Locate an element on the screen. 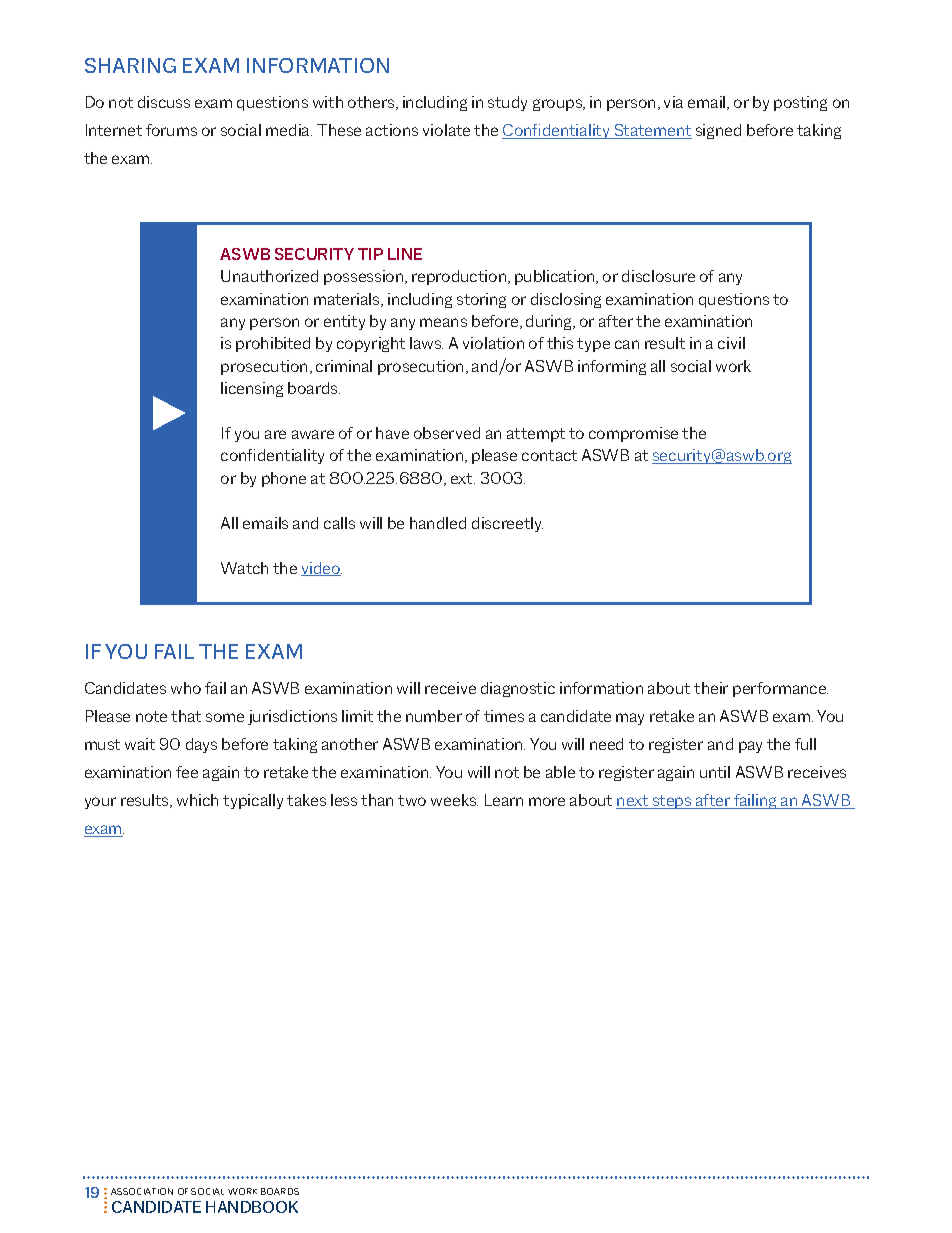  HANDBOOK is located at coordinates (252, 1207).
